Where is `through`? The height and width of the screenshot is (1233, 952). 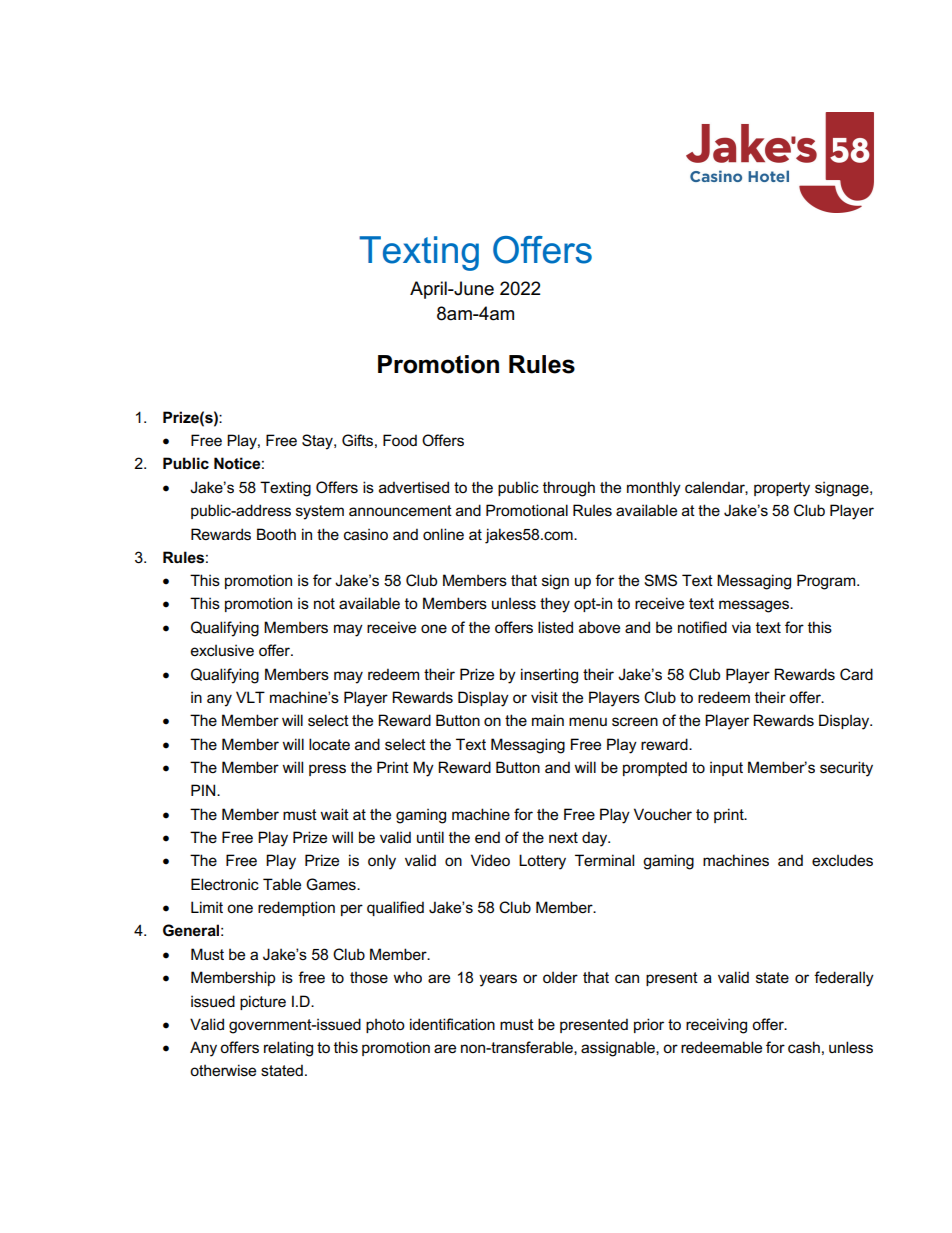
through is located at coordinates (569, 489).
